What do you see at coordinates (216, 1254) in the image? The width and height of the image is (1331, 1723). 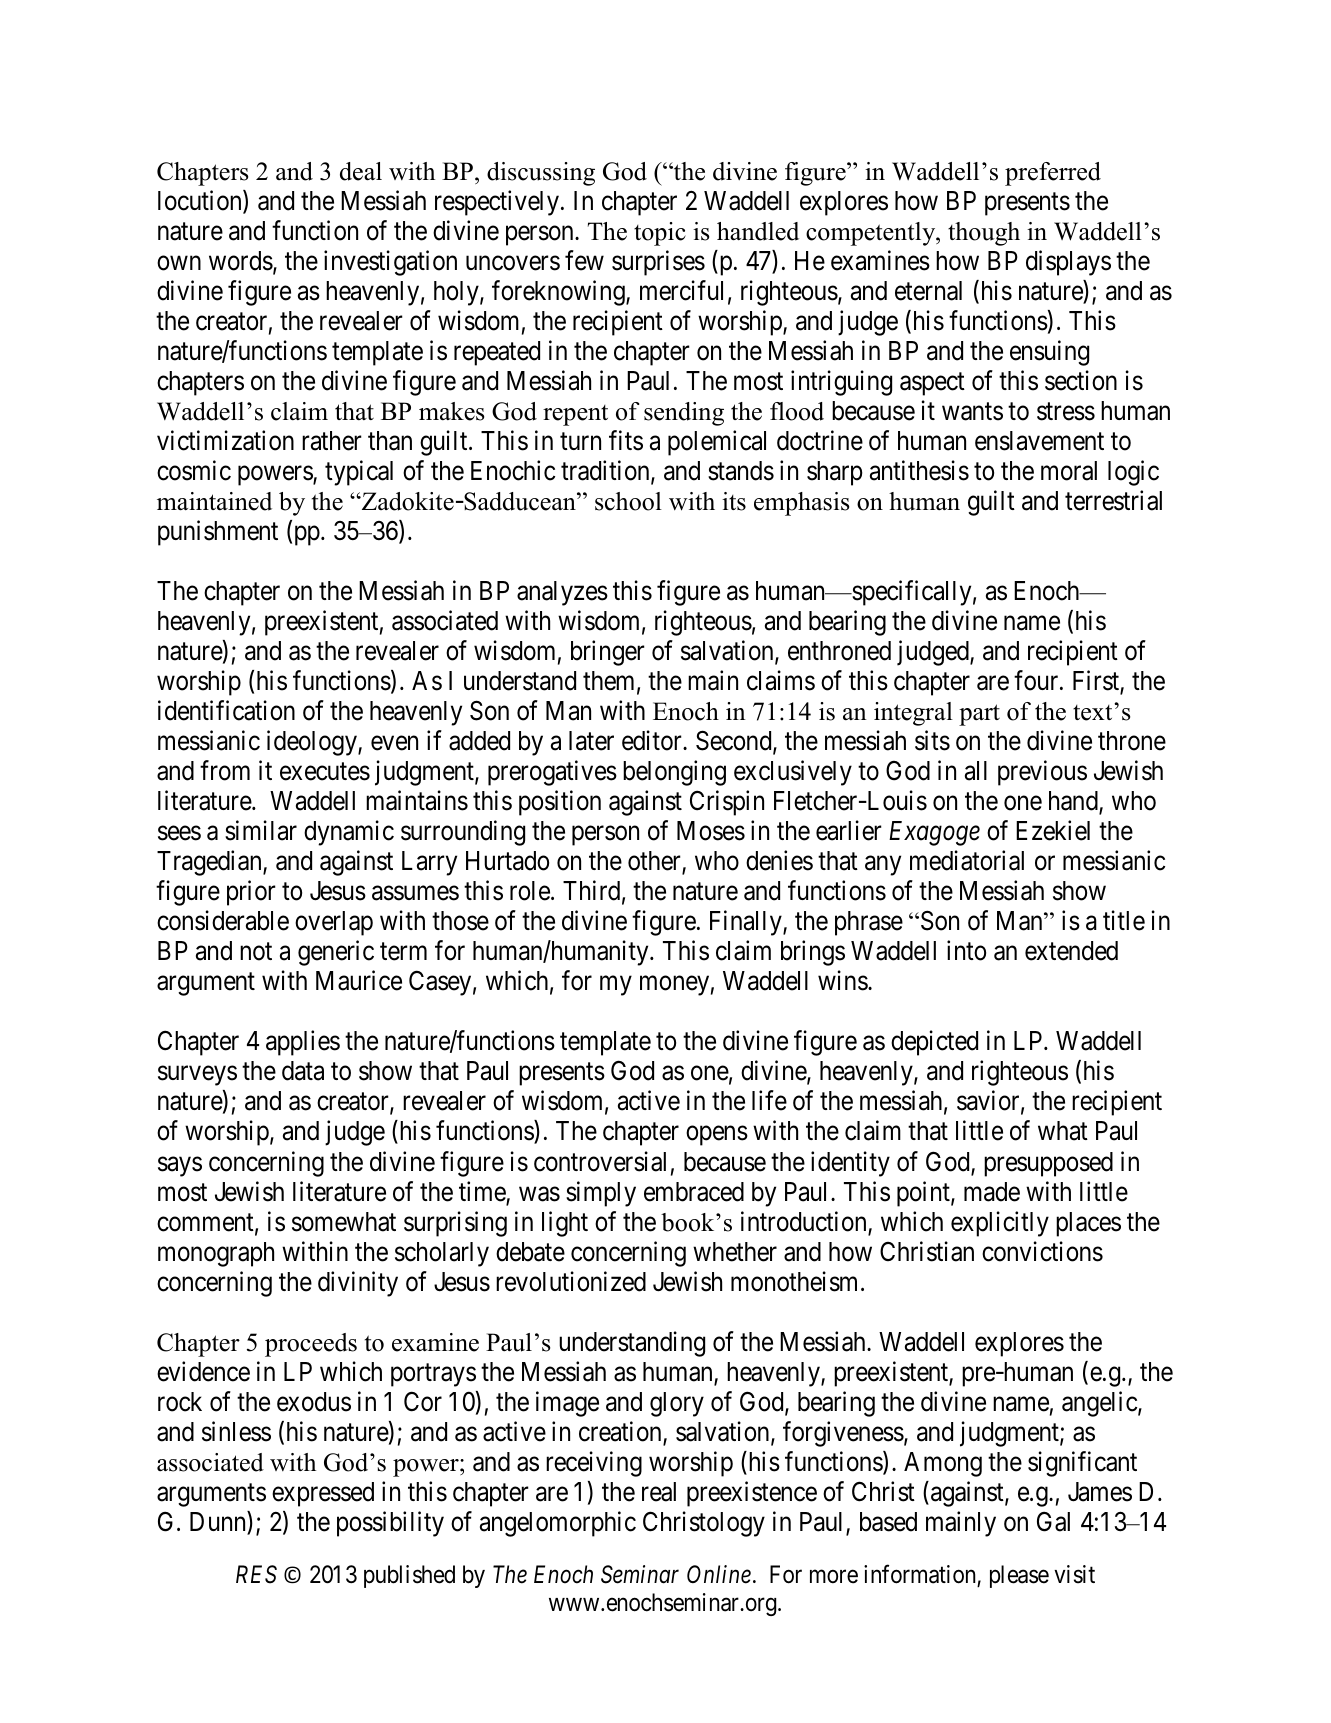 I see `monograph` at bounding box center [216, 1254].
